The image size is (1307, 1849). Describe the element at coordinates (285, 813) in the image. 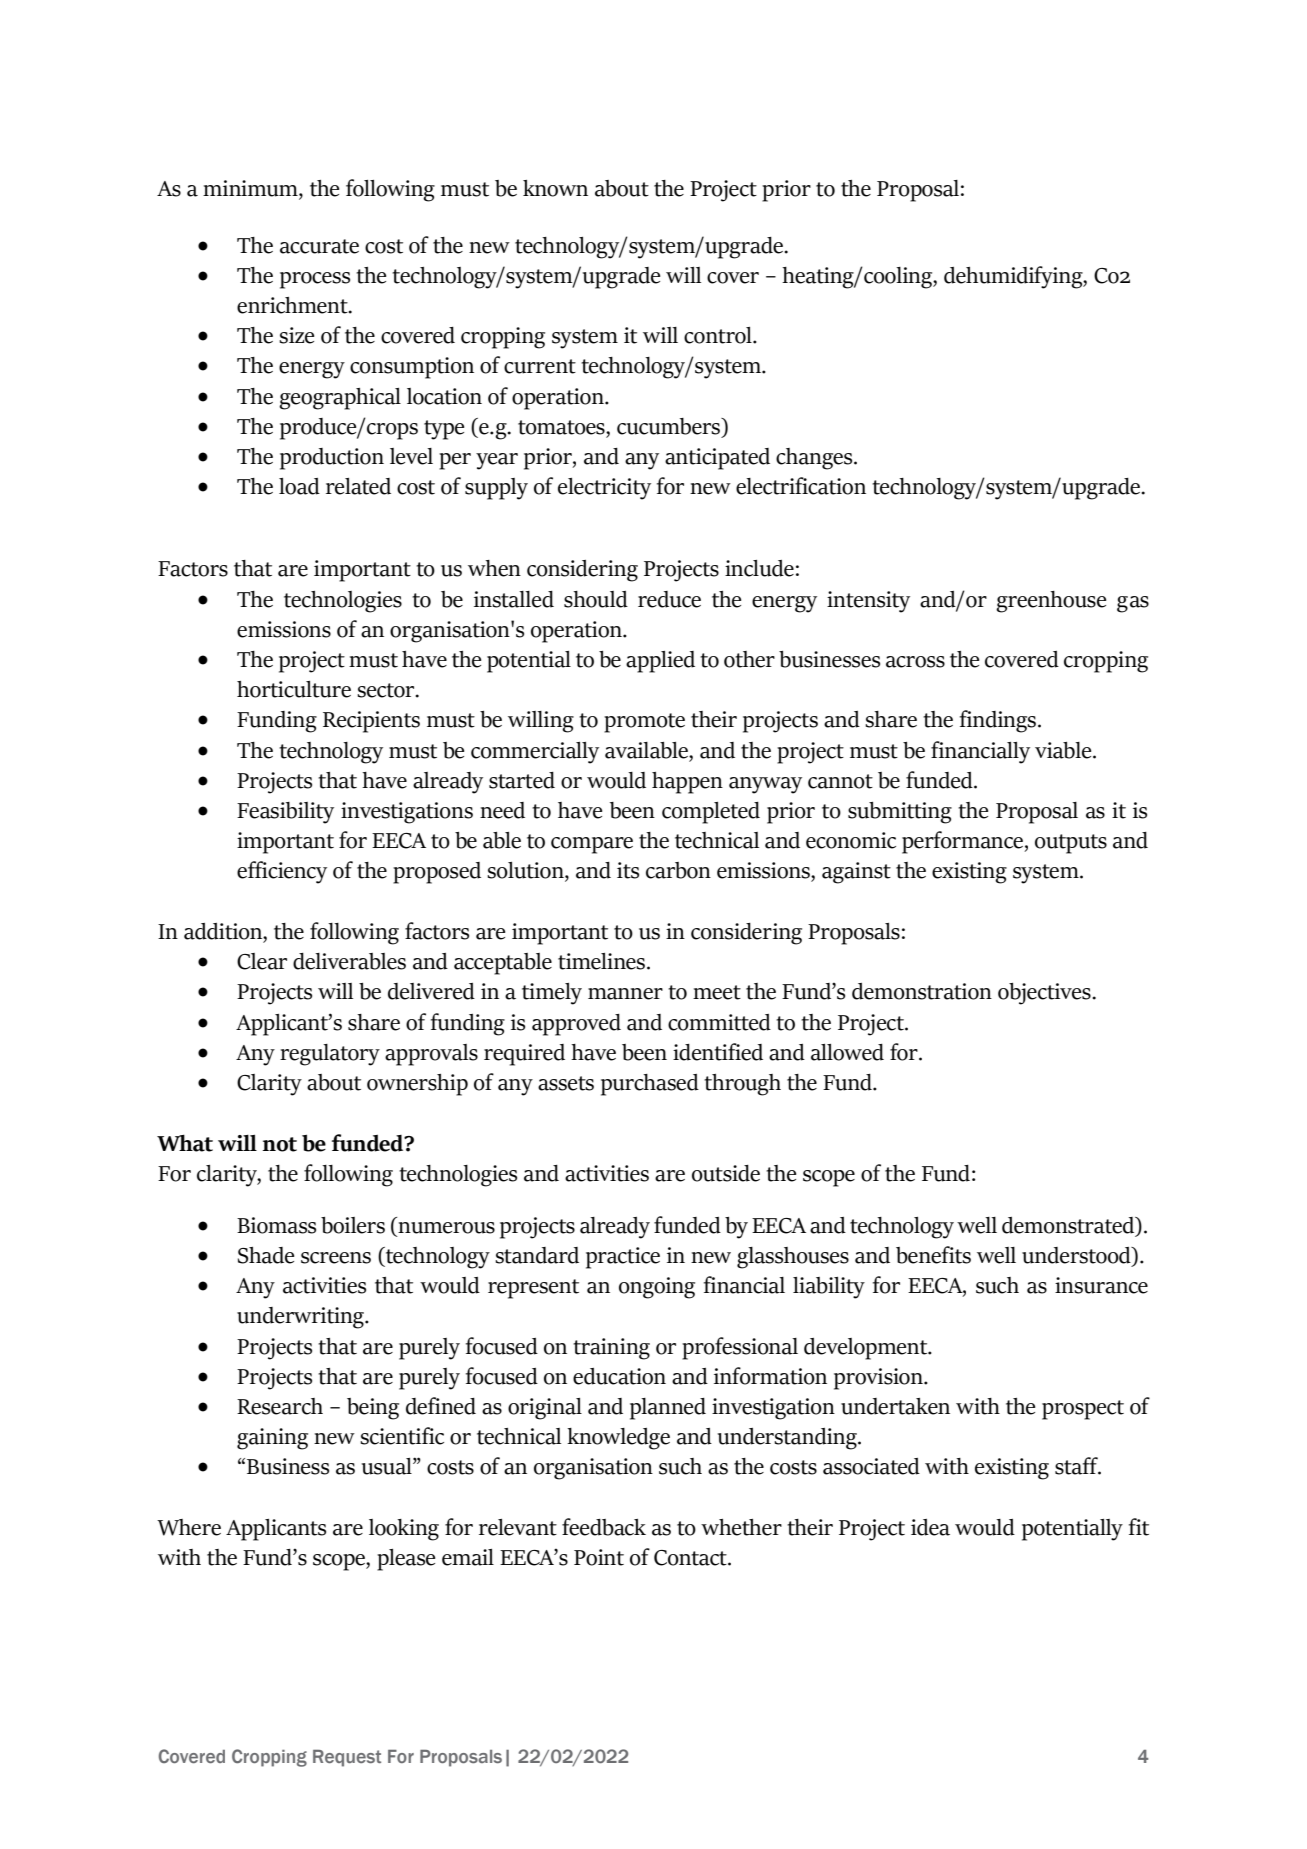

I see `Feasibility` at that location.
